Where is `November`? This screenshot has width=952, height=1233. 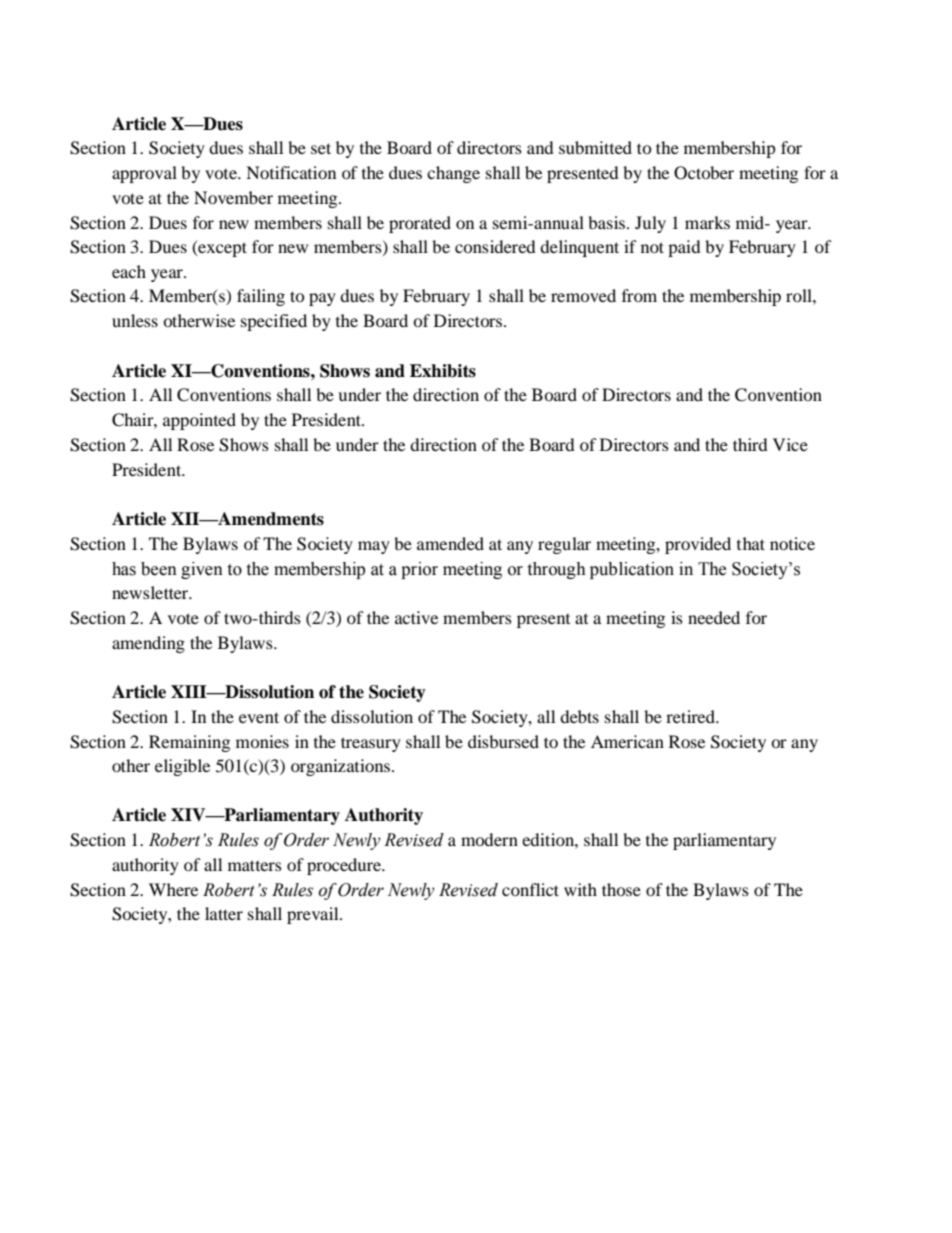 November is located at coordinates (233, 197).
